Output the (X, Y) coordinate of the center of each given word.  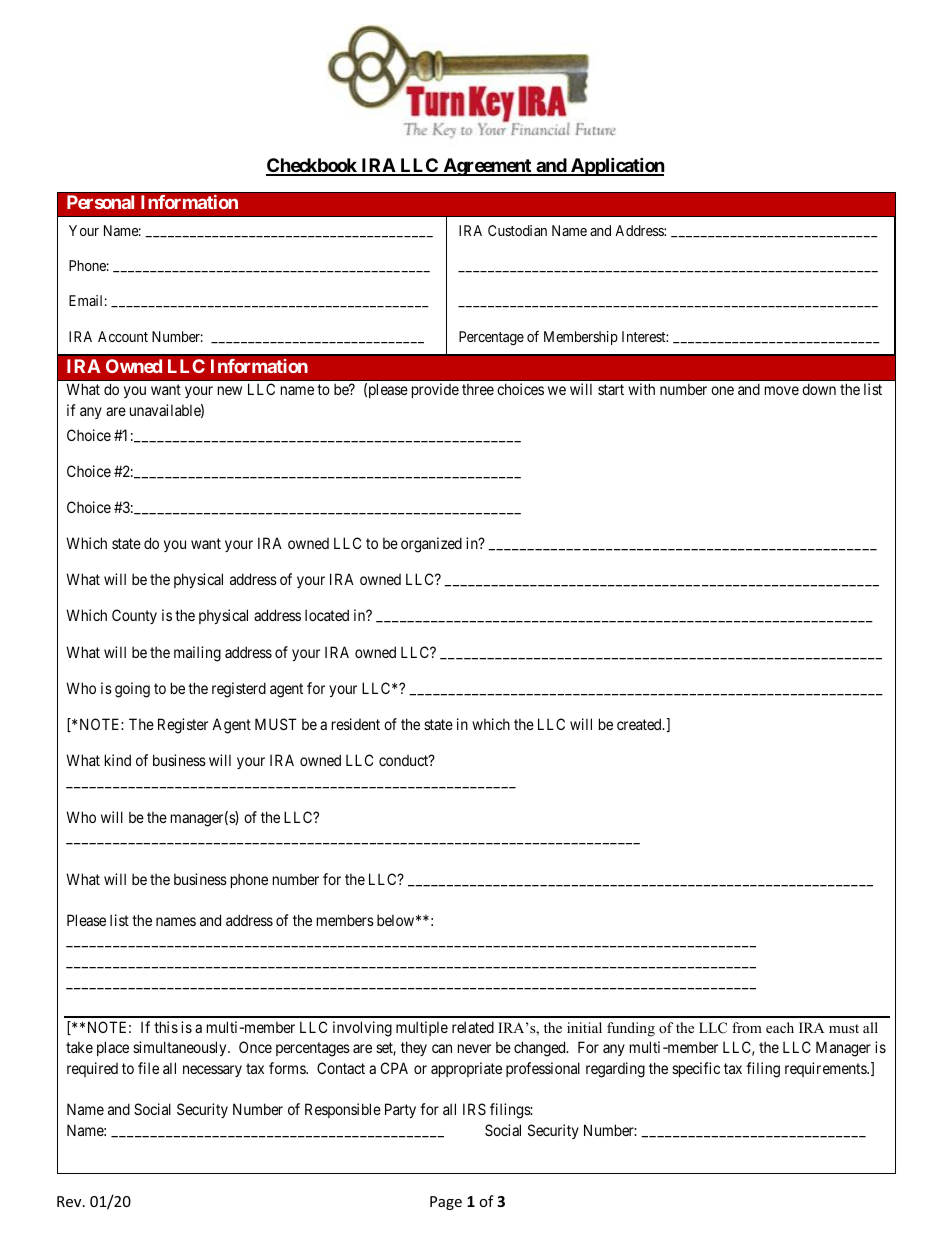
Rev (70, 1201)
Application (617, 166)
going (132, 690)
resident (356, 724)
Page (446, 1203)
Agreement (487, 167)
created (640, 724)
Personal (100, 202)
